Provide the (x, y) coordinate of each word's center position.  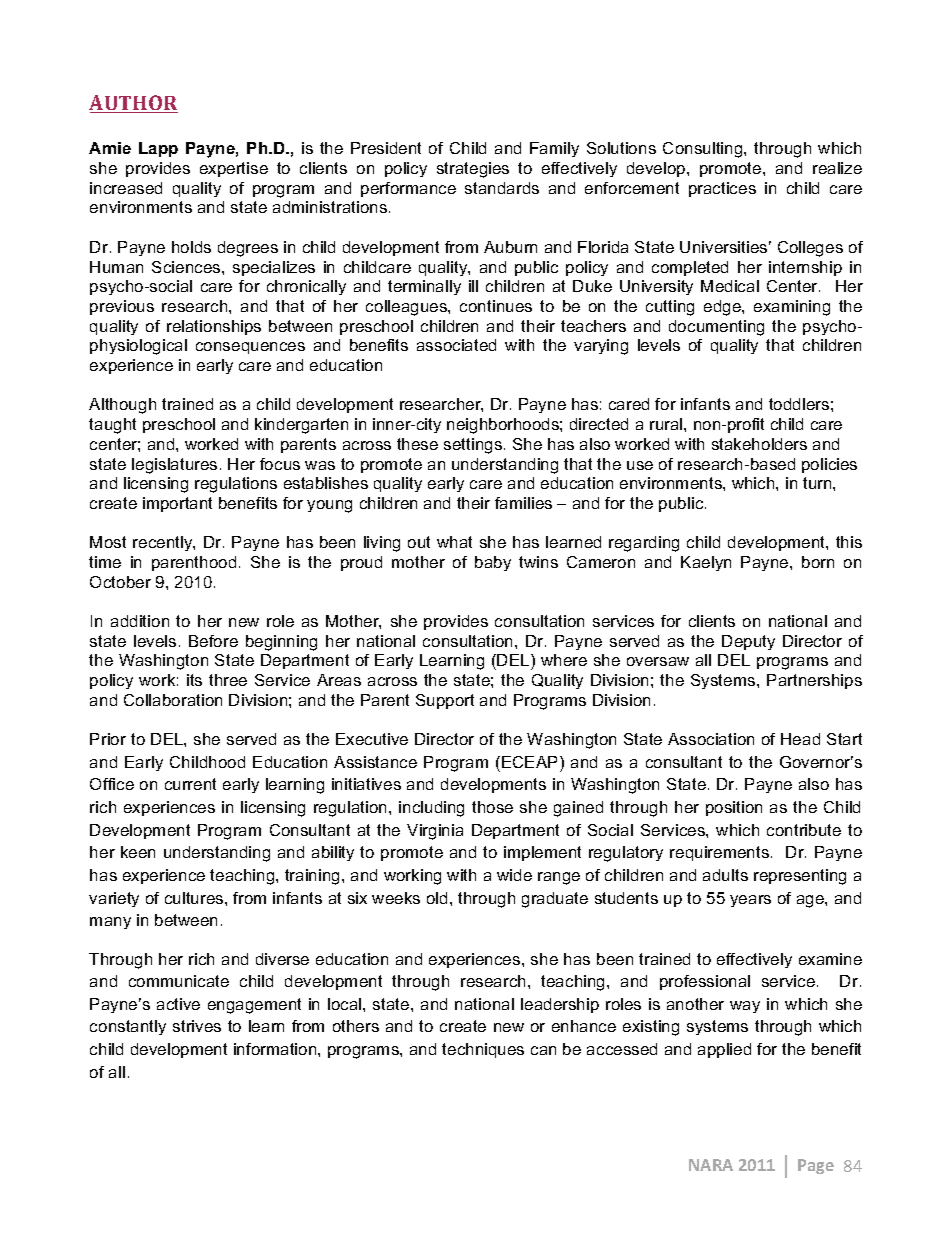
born (818, 562)
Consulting (704, 150)
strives (197, 1026)
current (190, 784)
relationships (214, 327)
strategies (473, 170)
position (734, 808)
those (492, 807)
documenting (716, 328)
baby (493, 563)
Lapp (158, 149)
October (120, 582)
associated (456, 345)
